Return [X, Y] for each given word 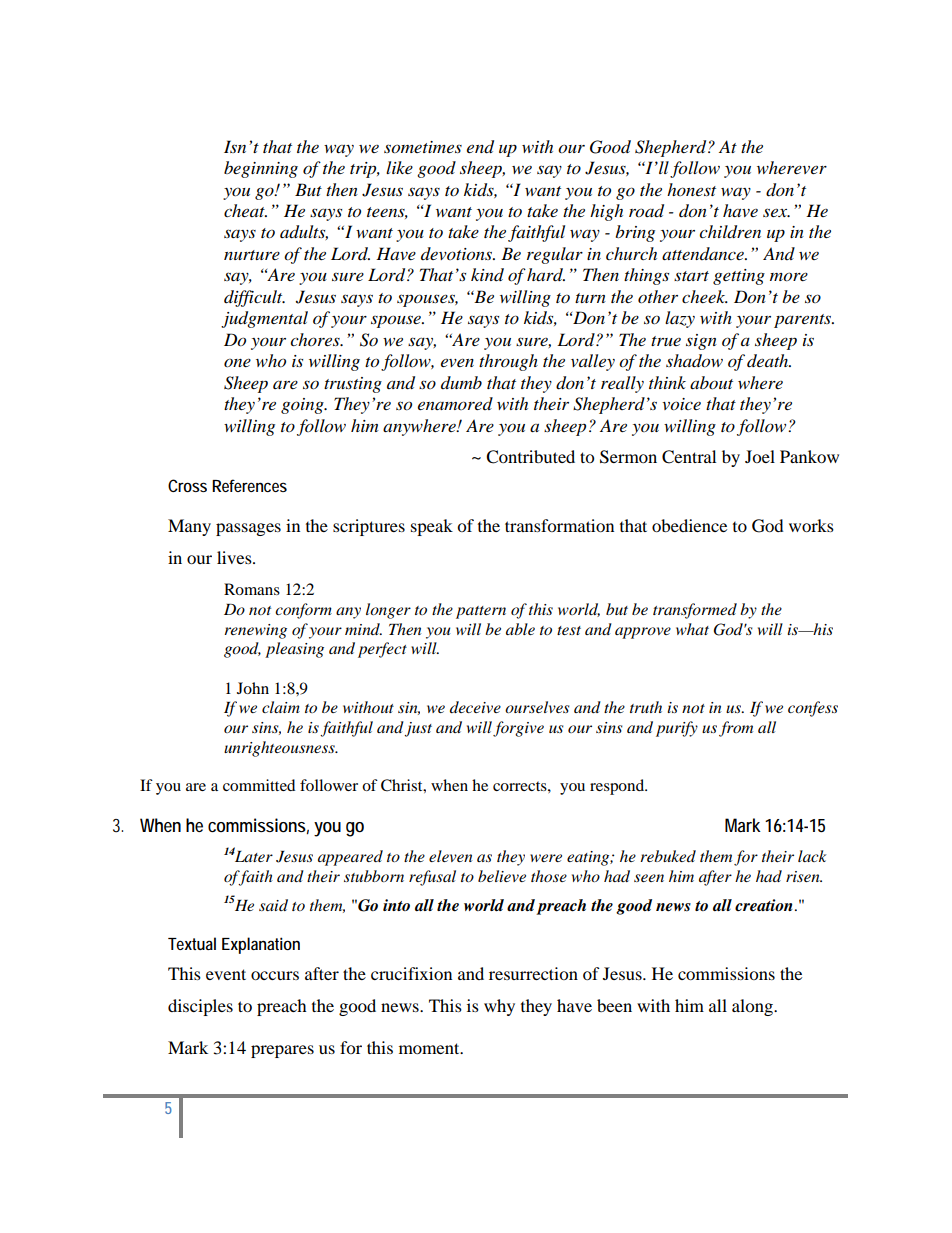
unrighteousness [280, 749]
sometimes [423, 147]
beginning [261, 169]
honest [691, 189]
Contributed [530, 457]
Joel [760, 456]
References [249, 485]
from [736, 729]
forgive [518, 729]
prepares [282, 1051]
